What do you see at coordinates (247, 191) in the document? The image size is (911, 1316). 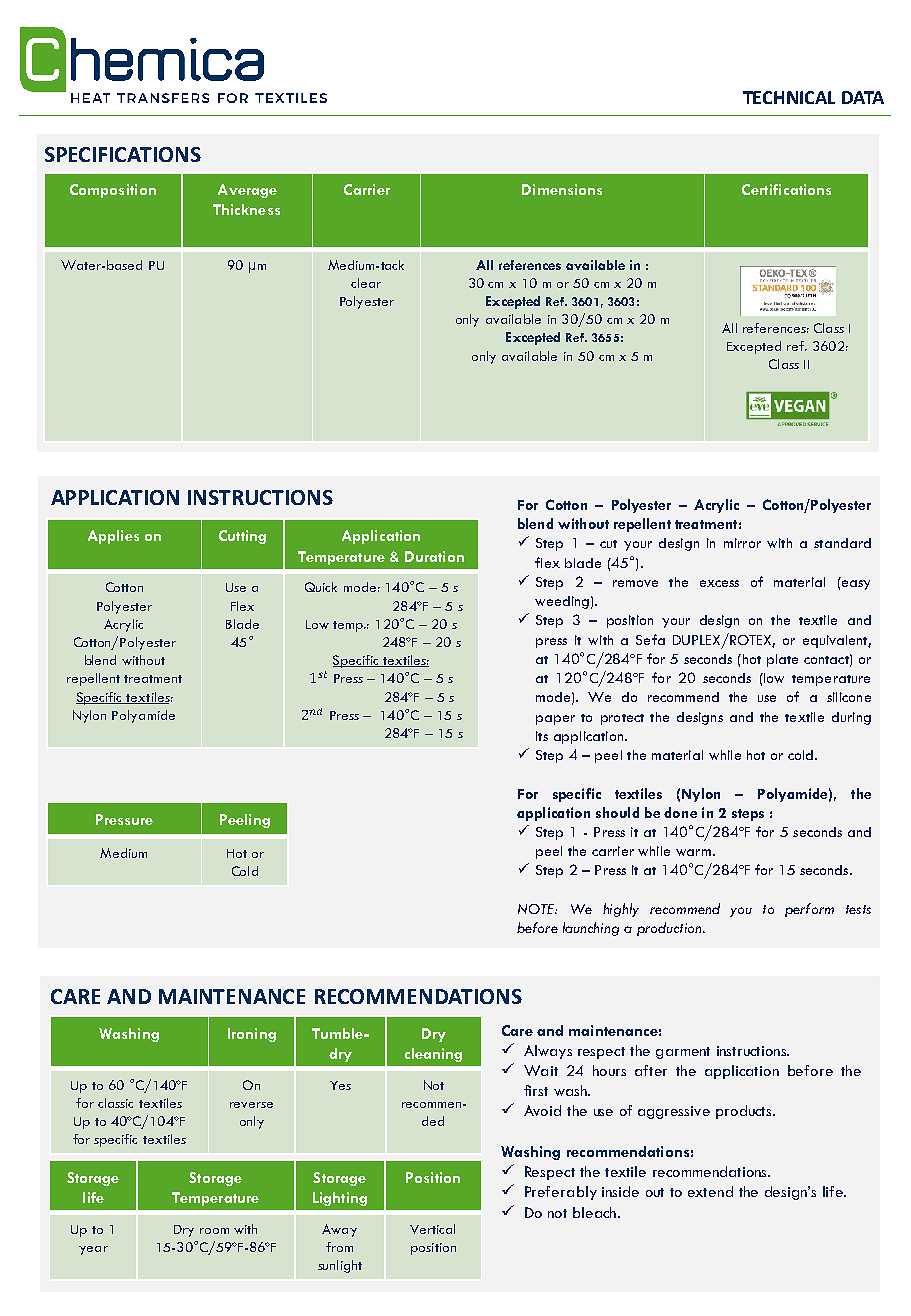 I see `Average` at bounding box center [247, 191].
